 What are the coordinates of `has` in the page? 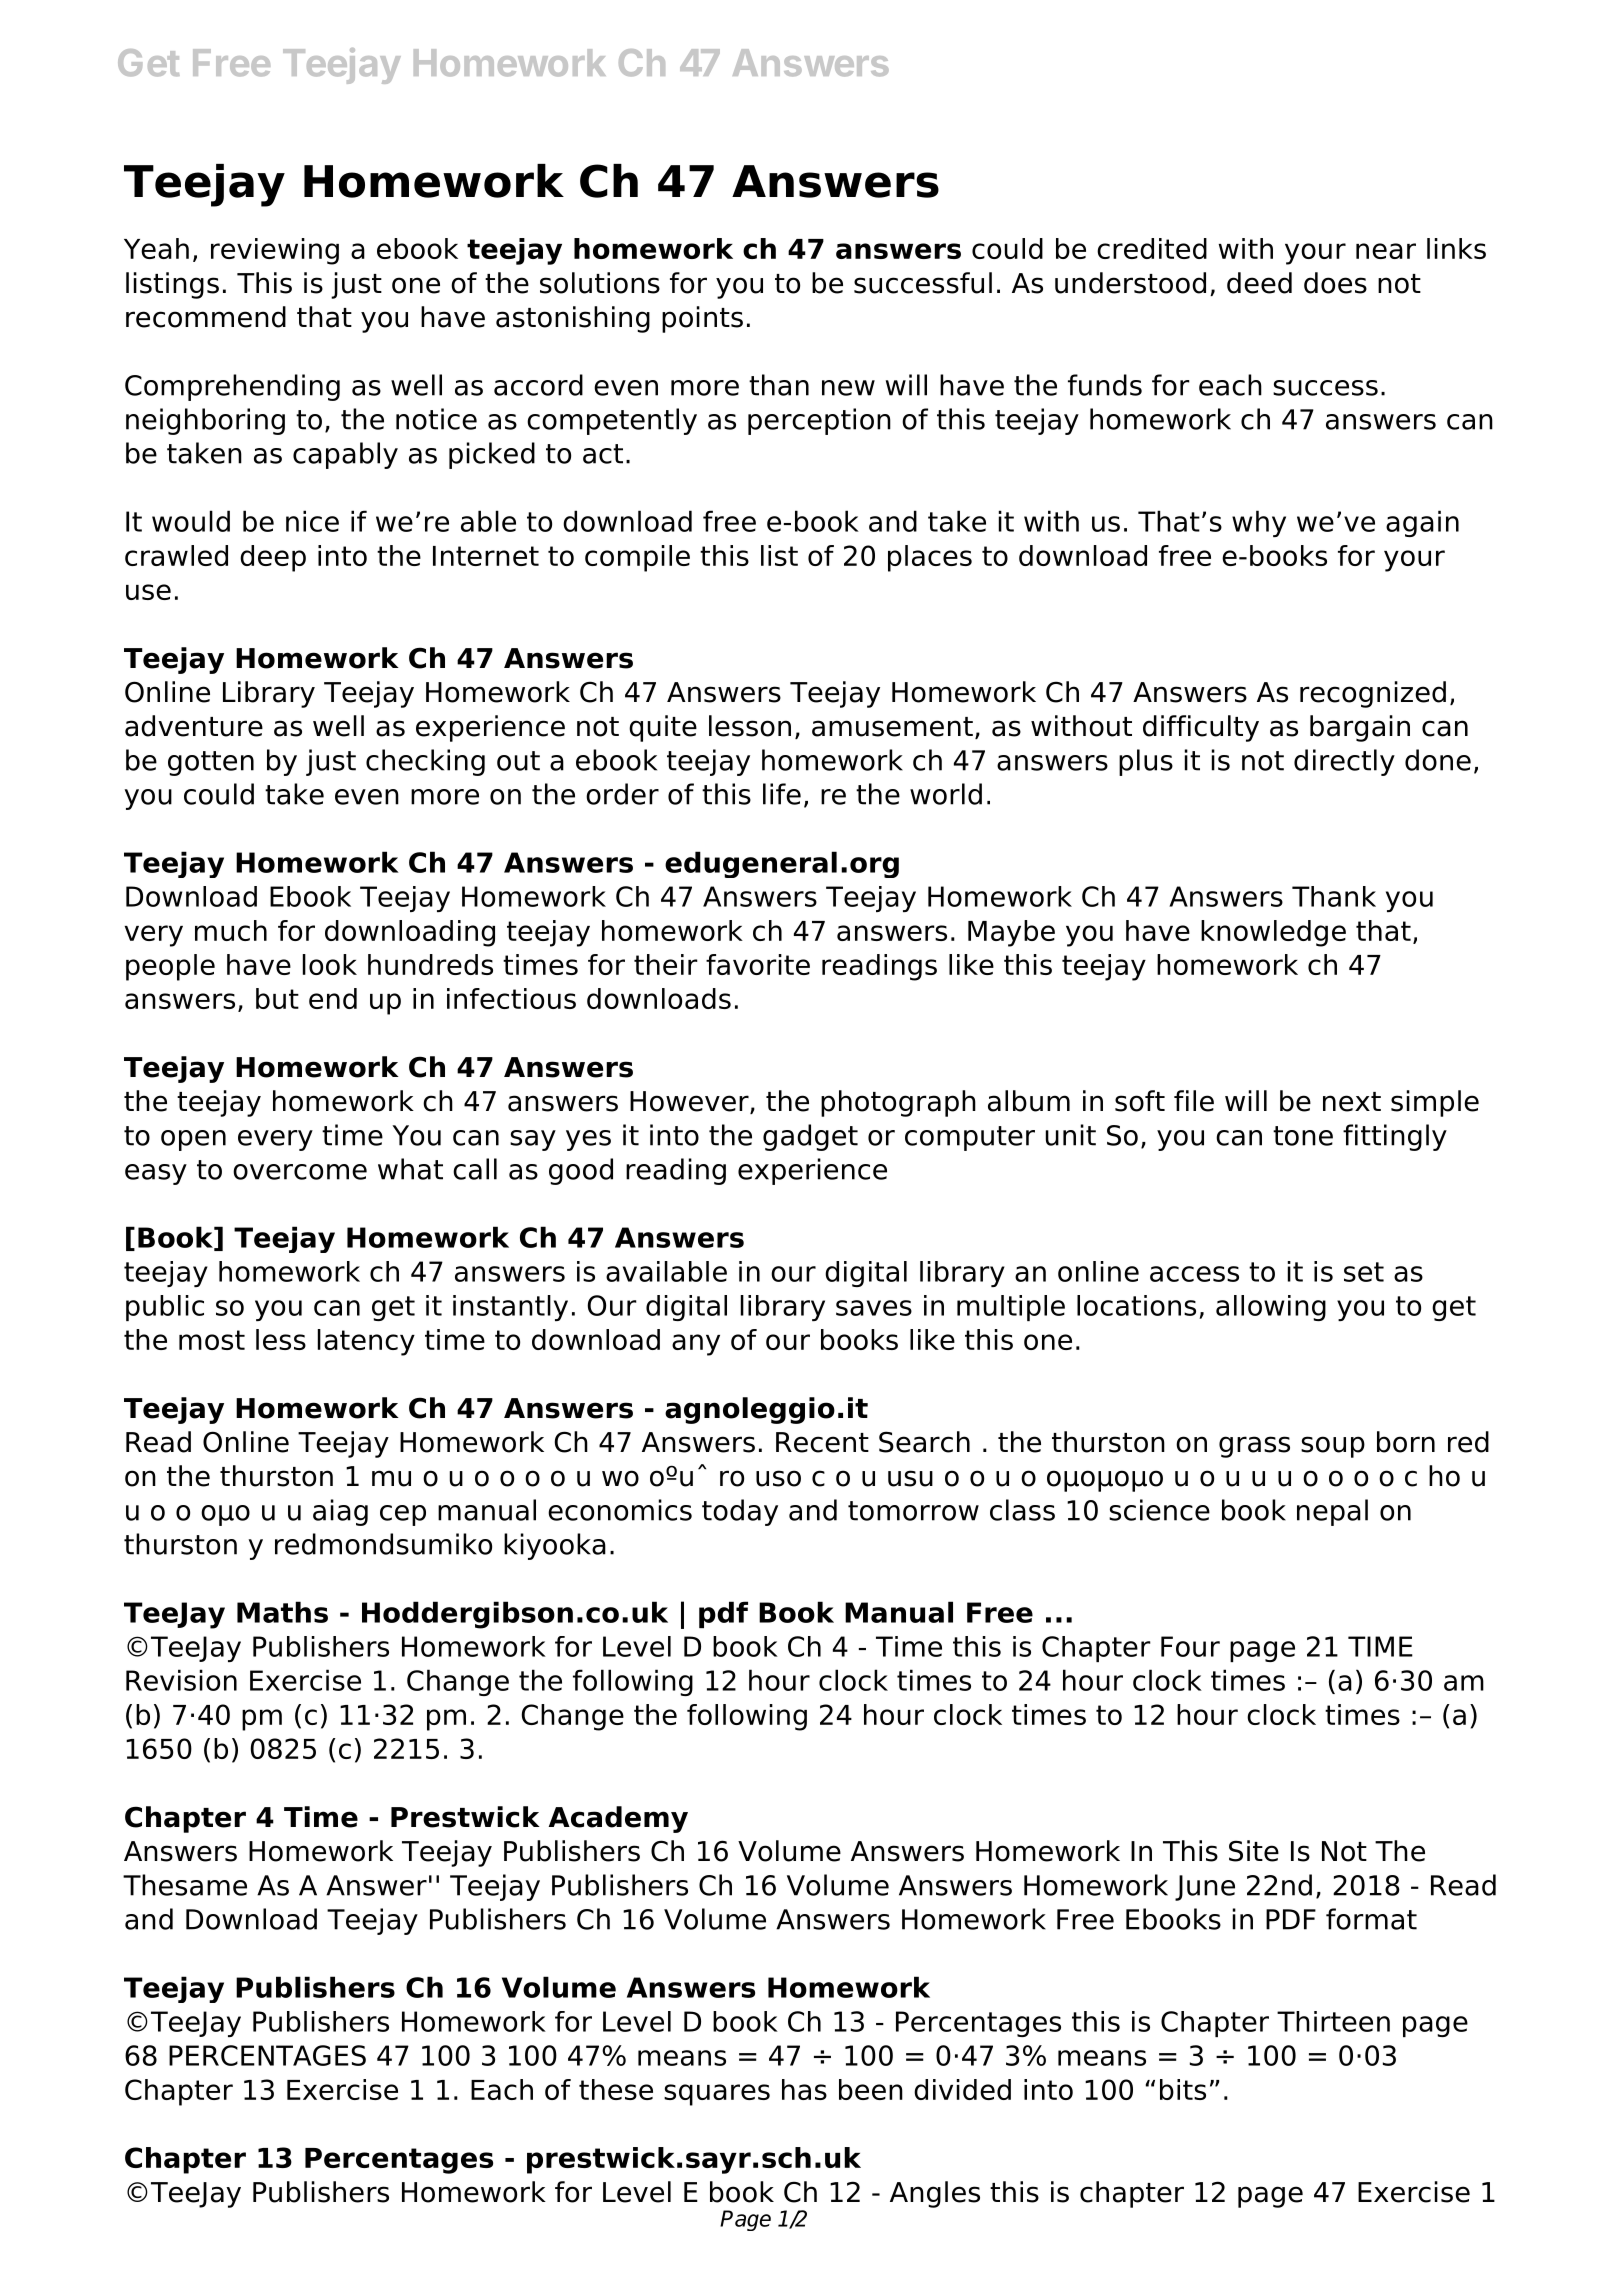 It's located at (804, 2089).
